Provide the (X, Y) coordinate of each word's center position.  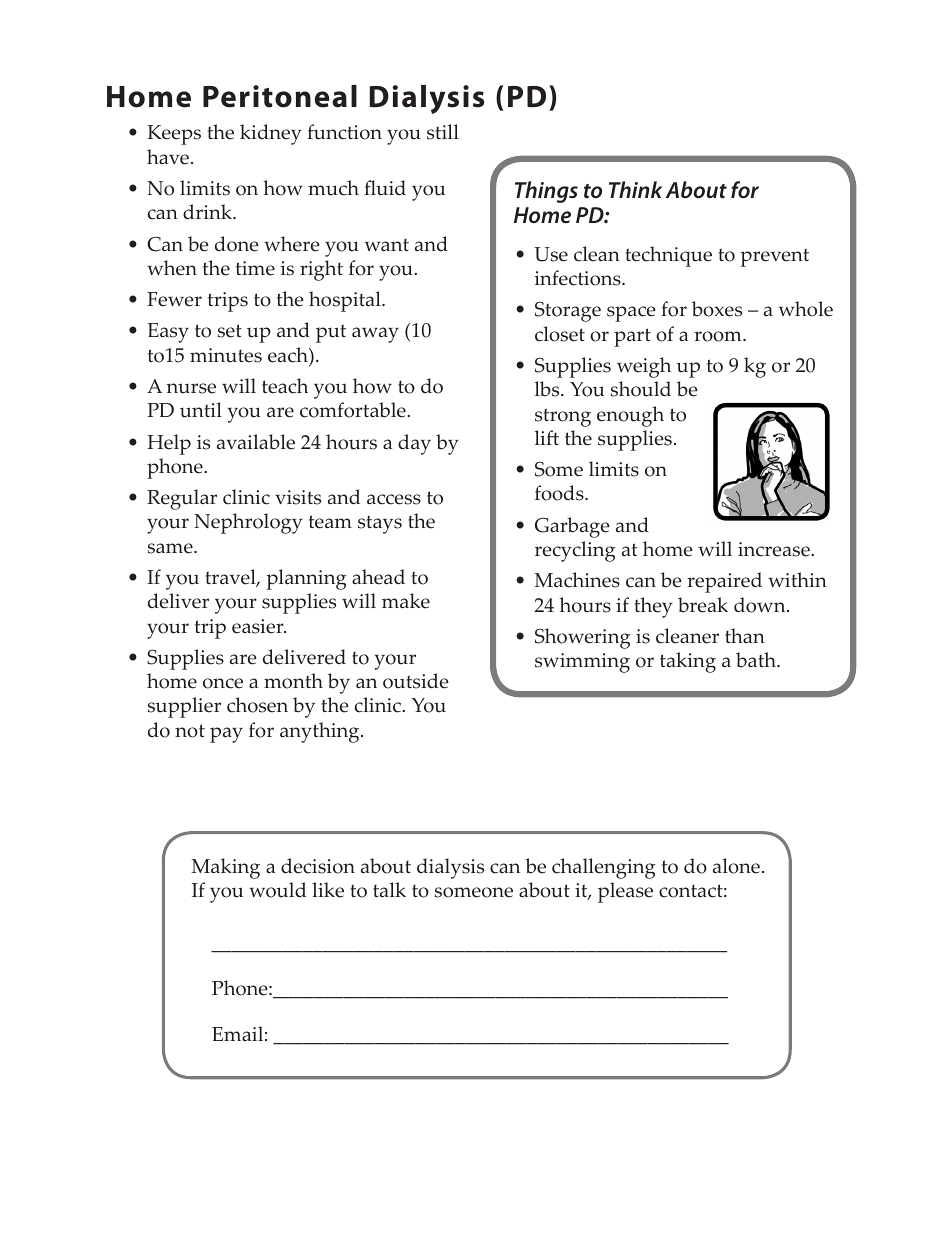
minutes (226, 355)
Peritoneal (280, 96)
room (719, 336)
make (406, 601)
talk (389, 889)
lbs (548, 389)
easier (259, 626)
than (745, 635)
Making (225, 868)
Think (635, 189)
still (443, 132)
